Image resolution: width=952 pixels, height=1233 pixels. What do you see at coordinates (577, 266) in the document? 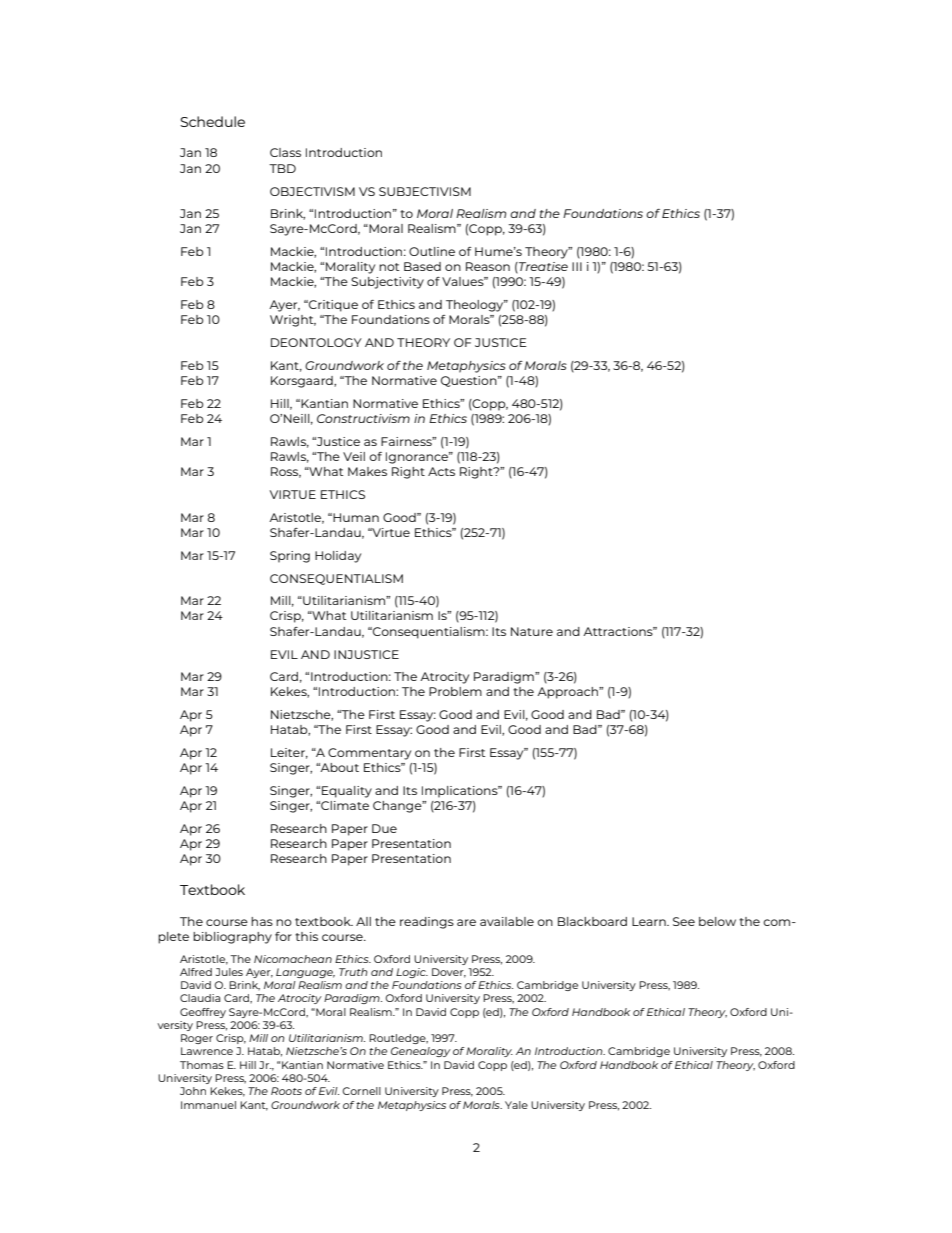
I see `III` at bounding box center [577, 266].
